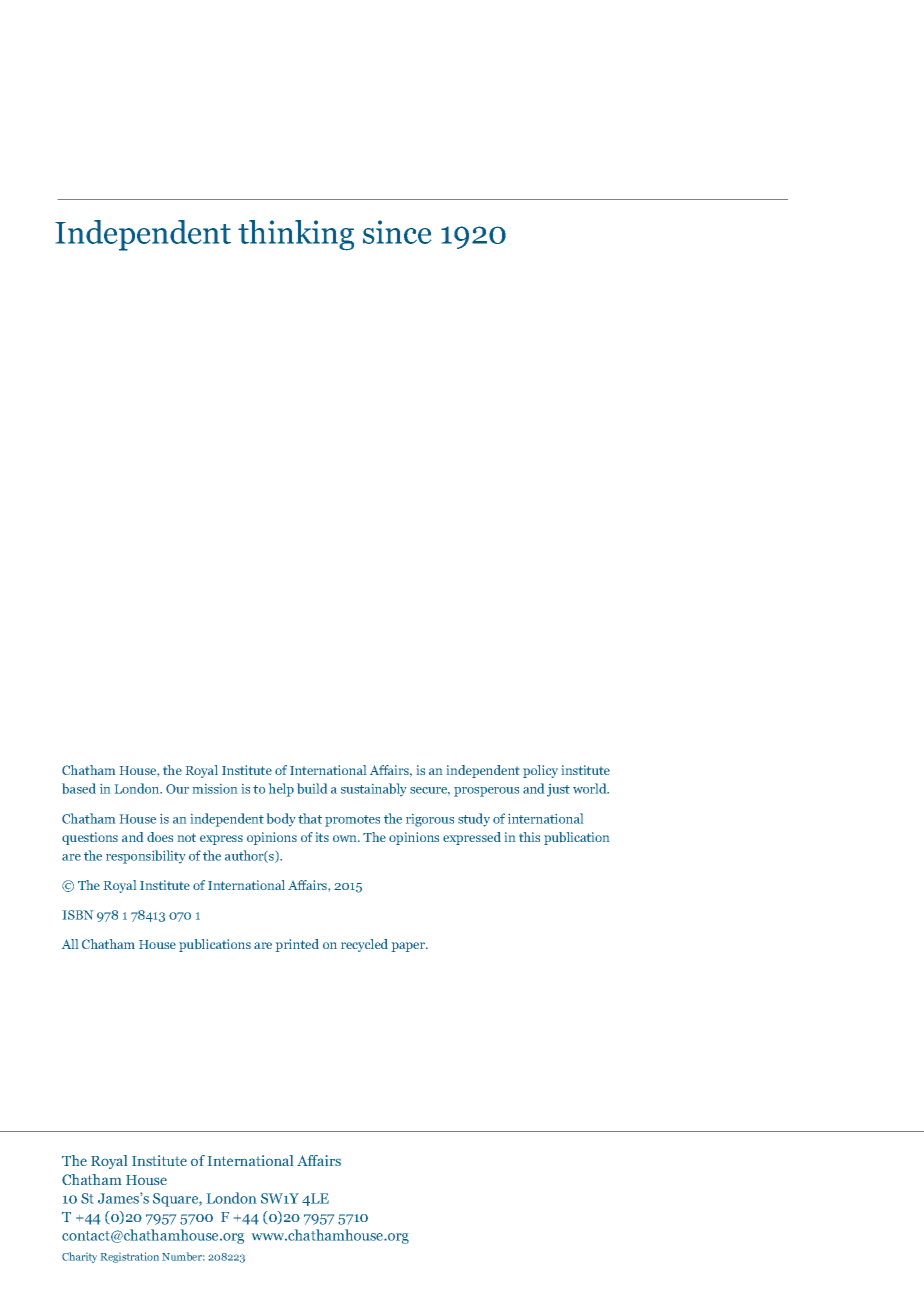 The width and height of the screenshot is (924, 1308). What do you see at coordinates (540, 771) in the screenshot?
I see `policy` at bounding box center [540, 771].
